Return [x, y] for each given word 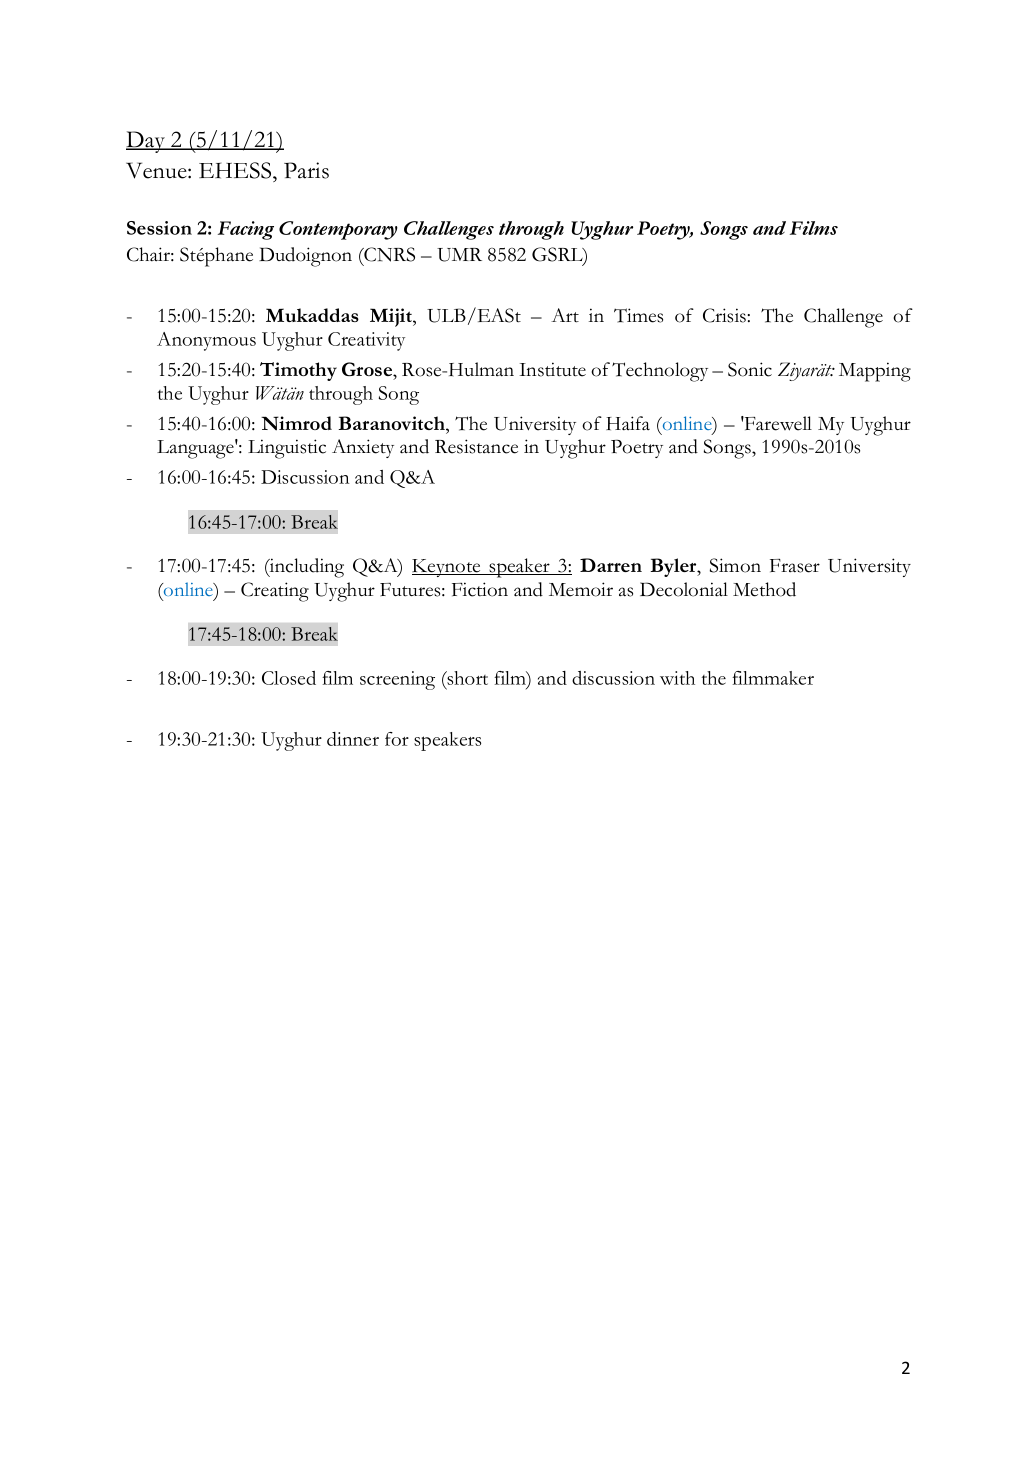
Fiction [480, 589]
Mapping [875, 372]
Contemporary [338, 230]
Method [764, 589]
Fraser [795, 566]
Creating [275, 592]
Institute [552, 369]
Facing [246, 230]
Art [565, 315]
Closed [289, 678]
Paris [306, 170]
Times [638, 315]
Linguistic [287, 449]
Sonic [750, 369]
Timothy [298, 371]
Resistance [476, 446]
